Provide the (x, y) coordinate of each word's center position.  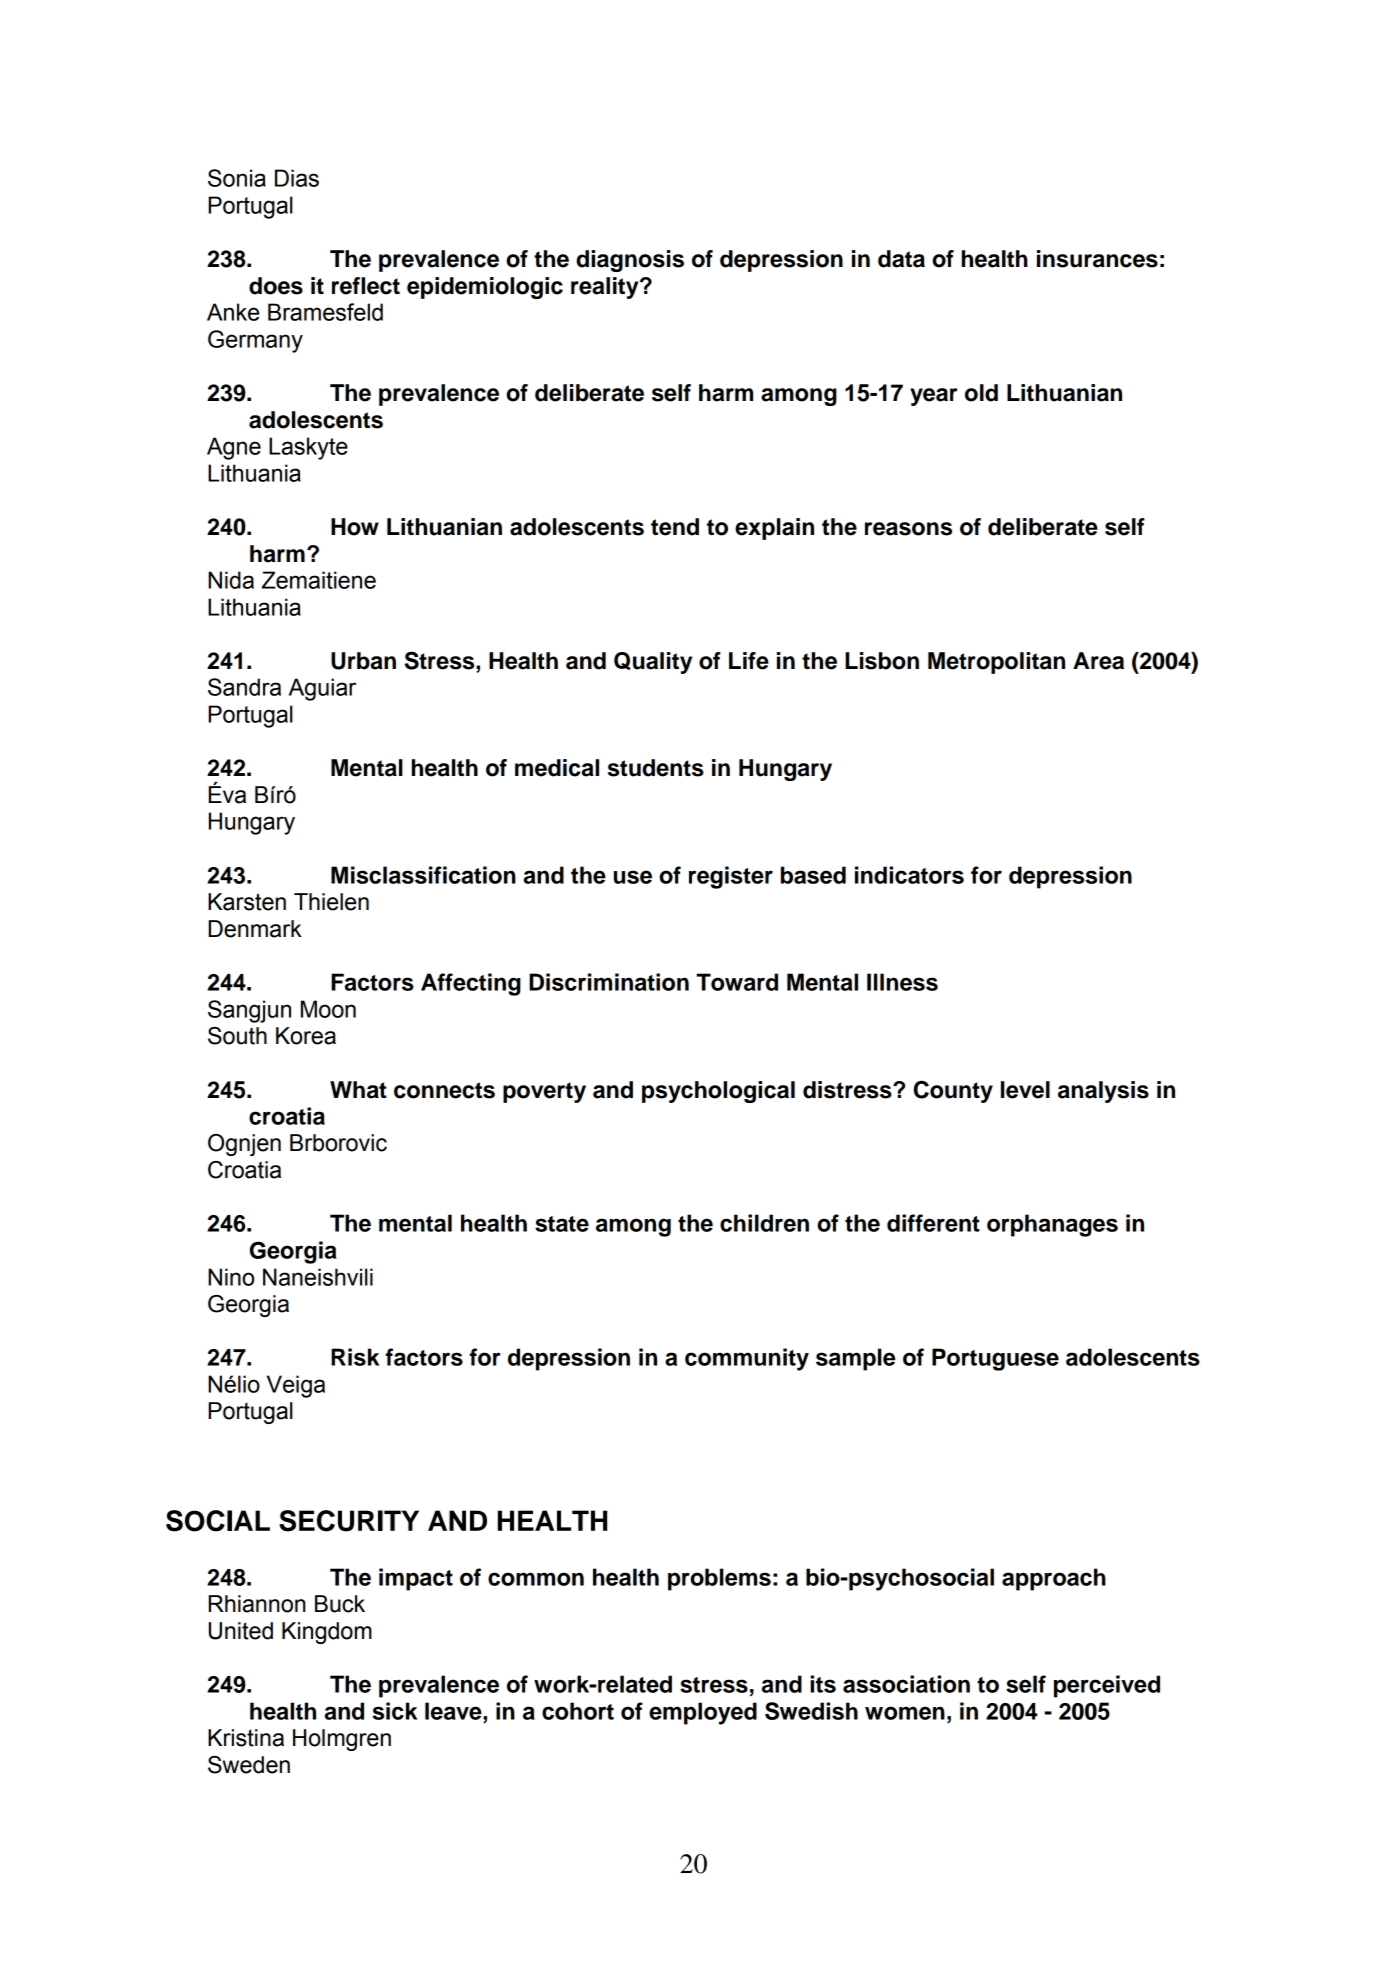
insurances (1097, 259)
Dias (297, 178)
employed (703, 1713)
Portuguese (995, 1359)
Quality (653, 663)
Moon (328, 1009)
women (905, 1713)
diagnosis (630, 261)
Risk (355, 1357)
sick (394, 1711)
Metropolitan (996, 663)
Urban (363, 661)
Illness (902, 982)
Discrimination (609, 982)
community (747, 1359)
